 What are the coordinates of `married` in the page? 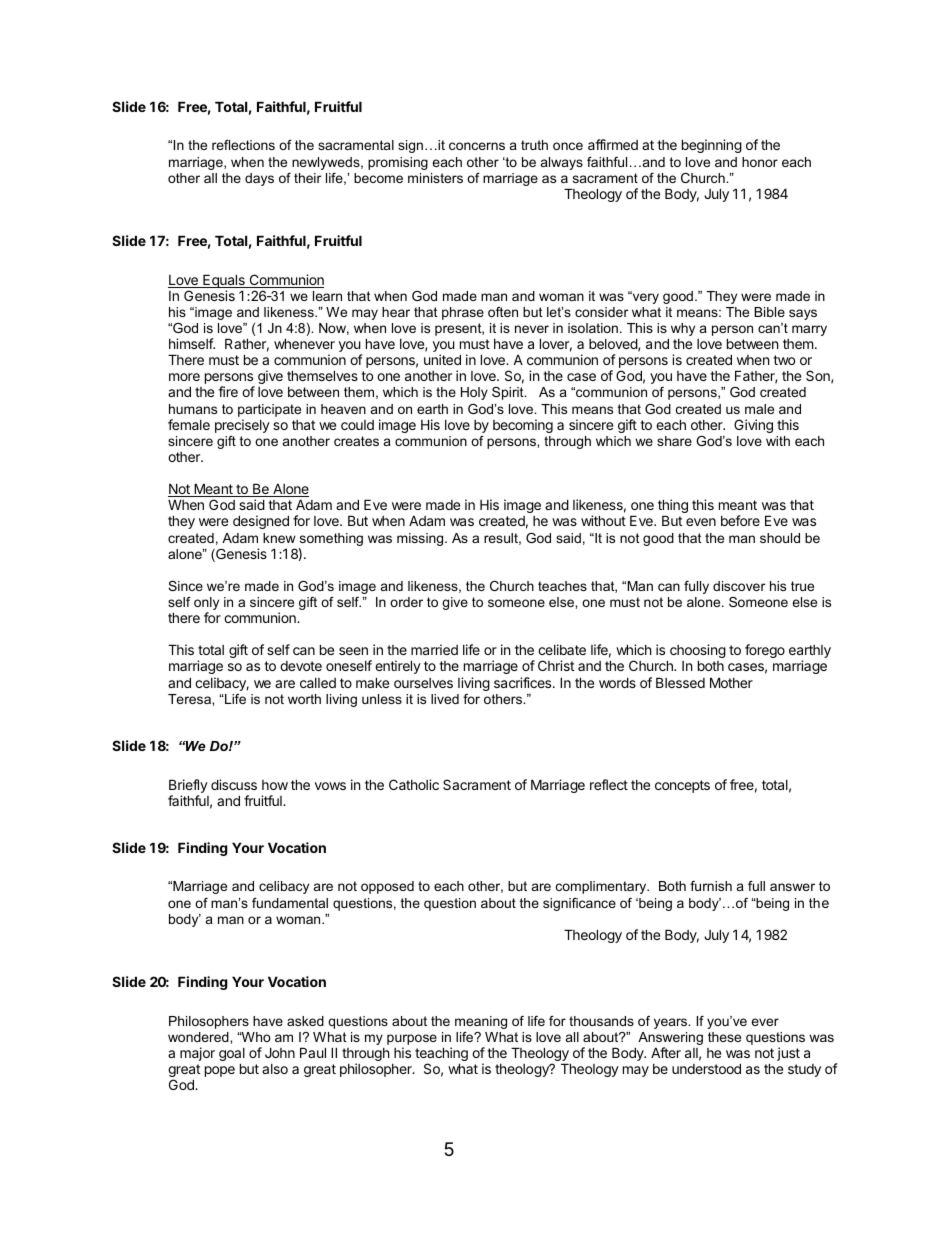 It's located at (434, 649).
